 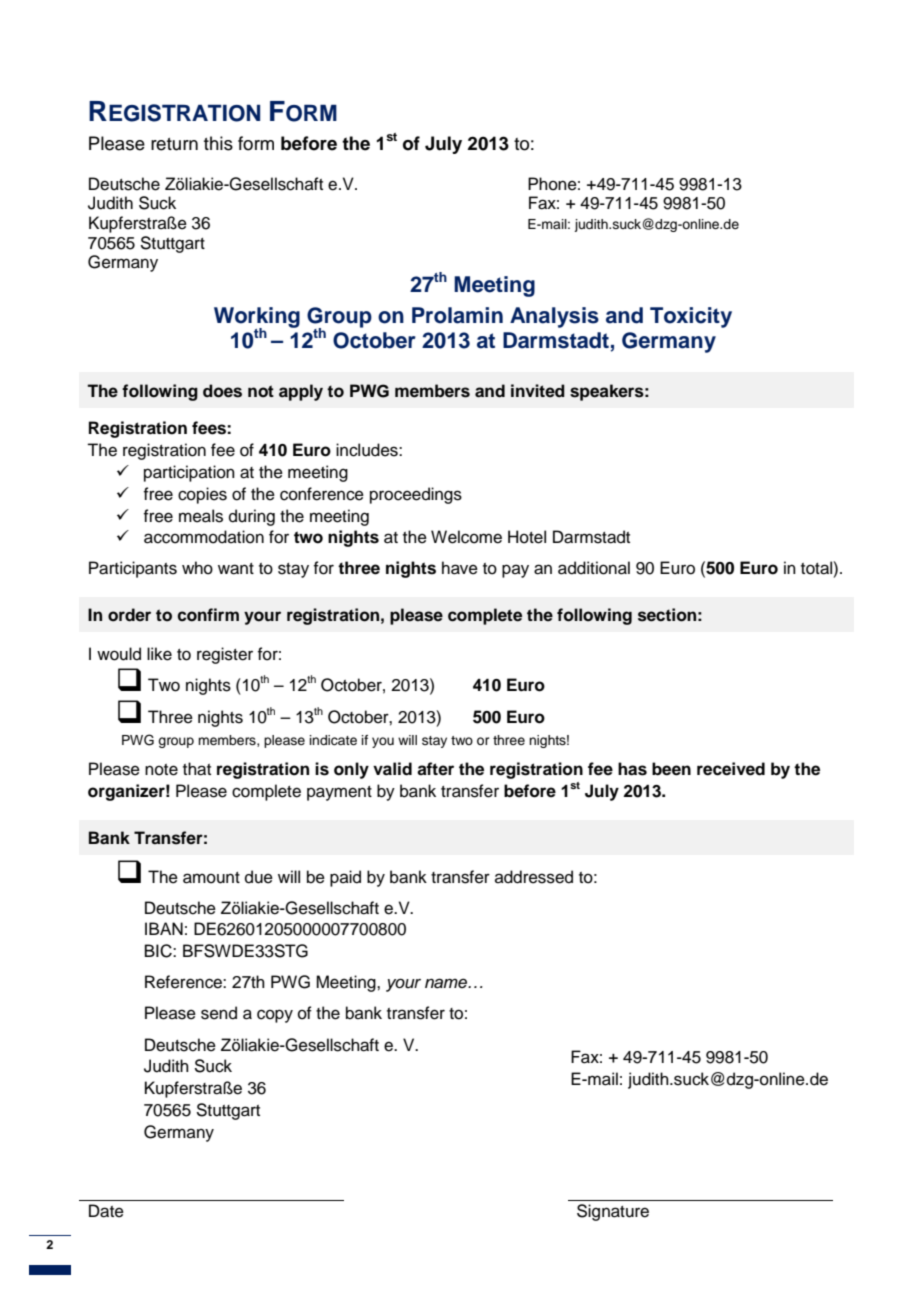 What do you see at coordinates (691, 317) in the screenshot?
I see `Toxicity` at bounding box center [691, 317].
